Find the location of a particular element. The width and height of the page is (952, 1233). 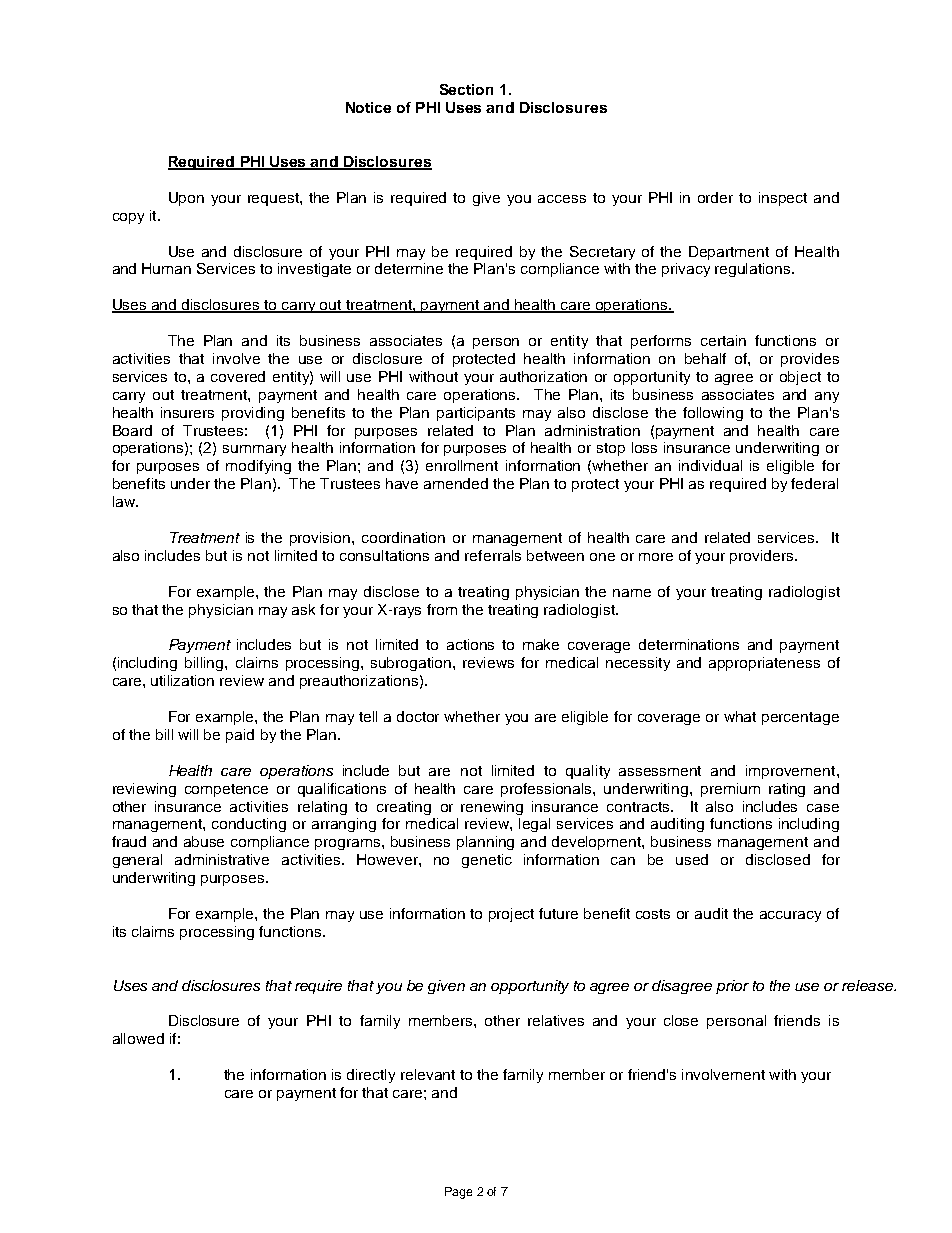

inspect is located at coordinates (783, 199).
